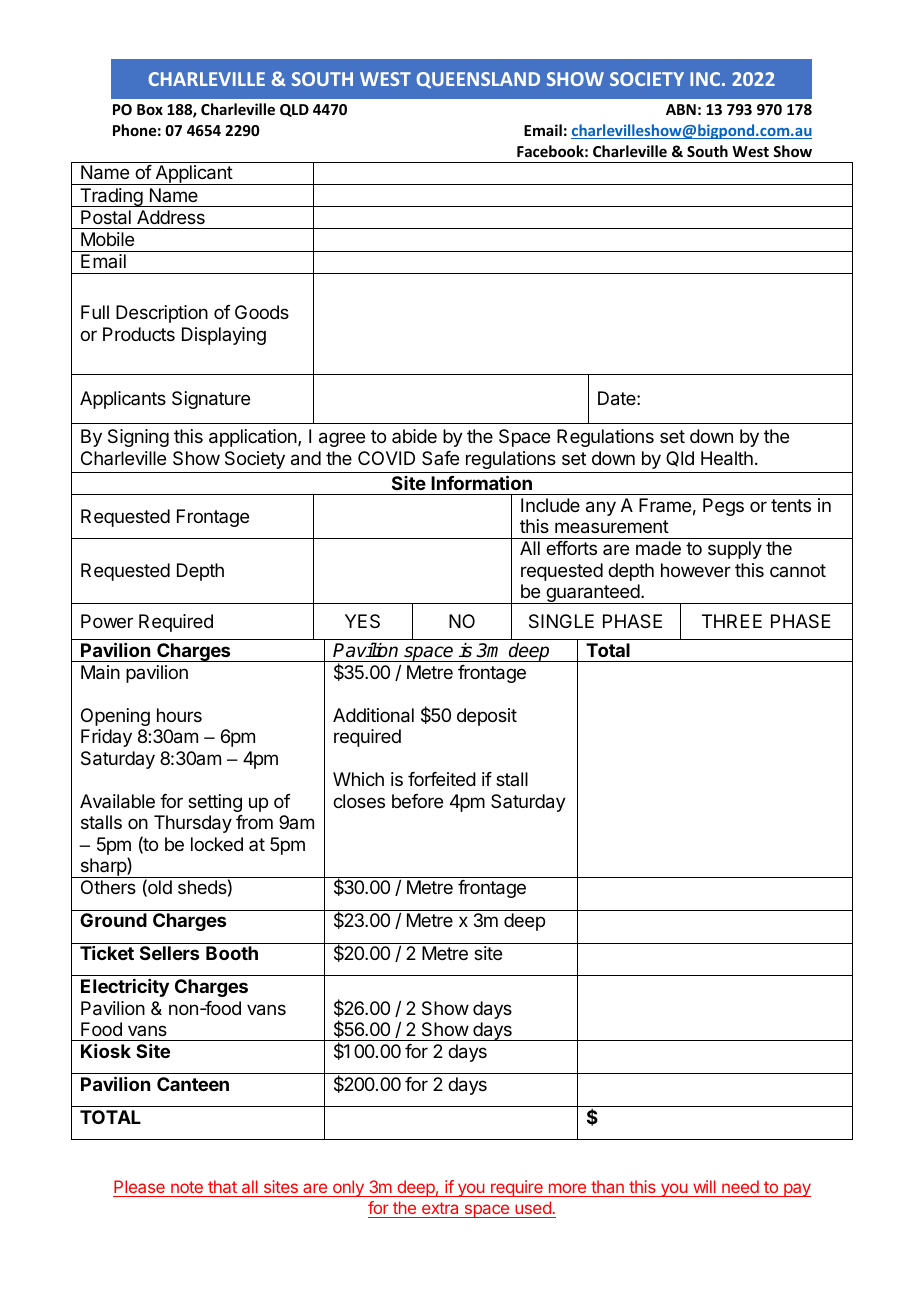 The height and width of the screenshot is (1308, 924). I want to click on YES, so click(362, 621).
